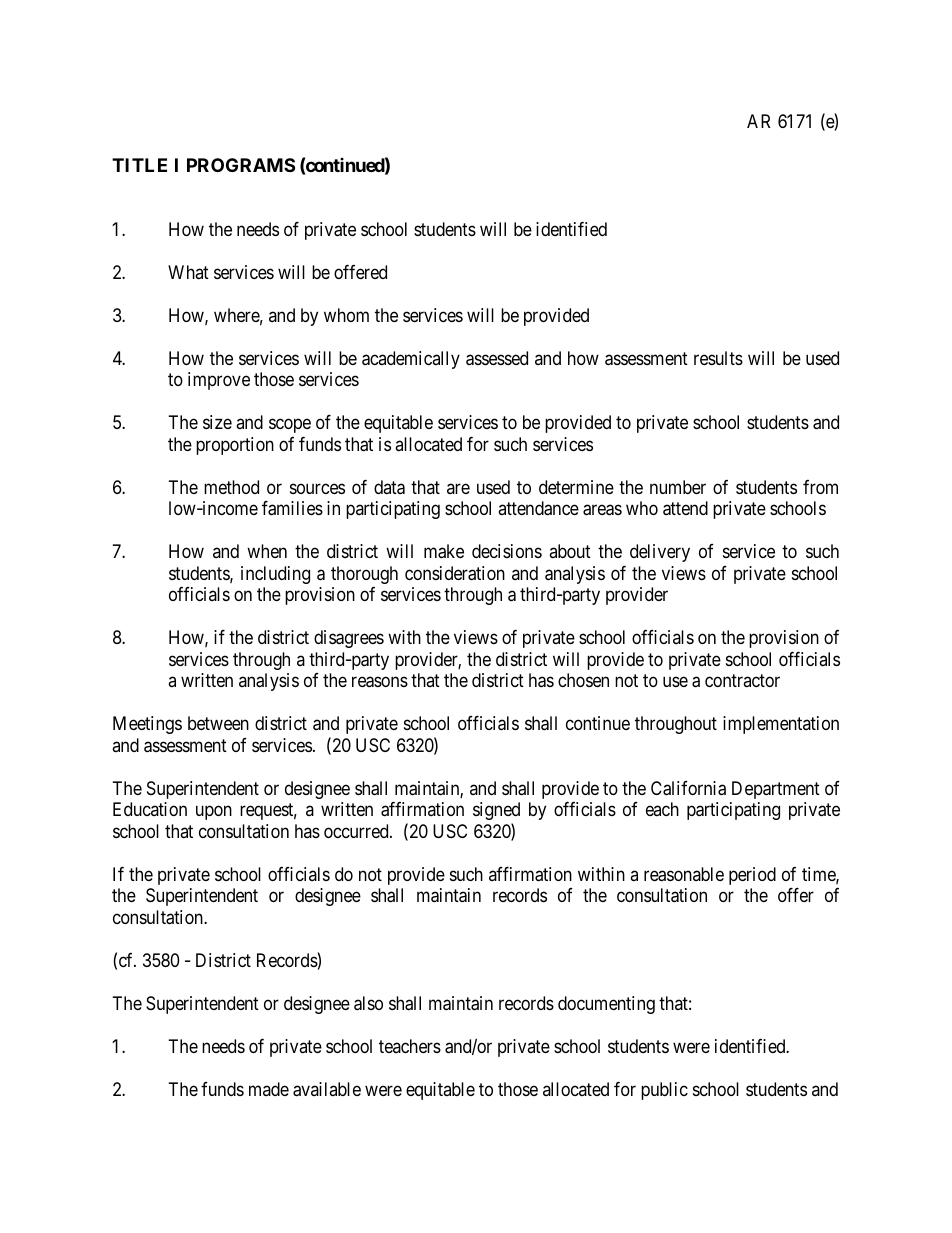 This document has height=1233, width=952. What do you see at coordinates (275, 575) in the document?
I see `including` at bounding box center [275, 575].
